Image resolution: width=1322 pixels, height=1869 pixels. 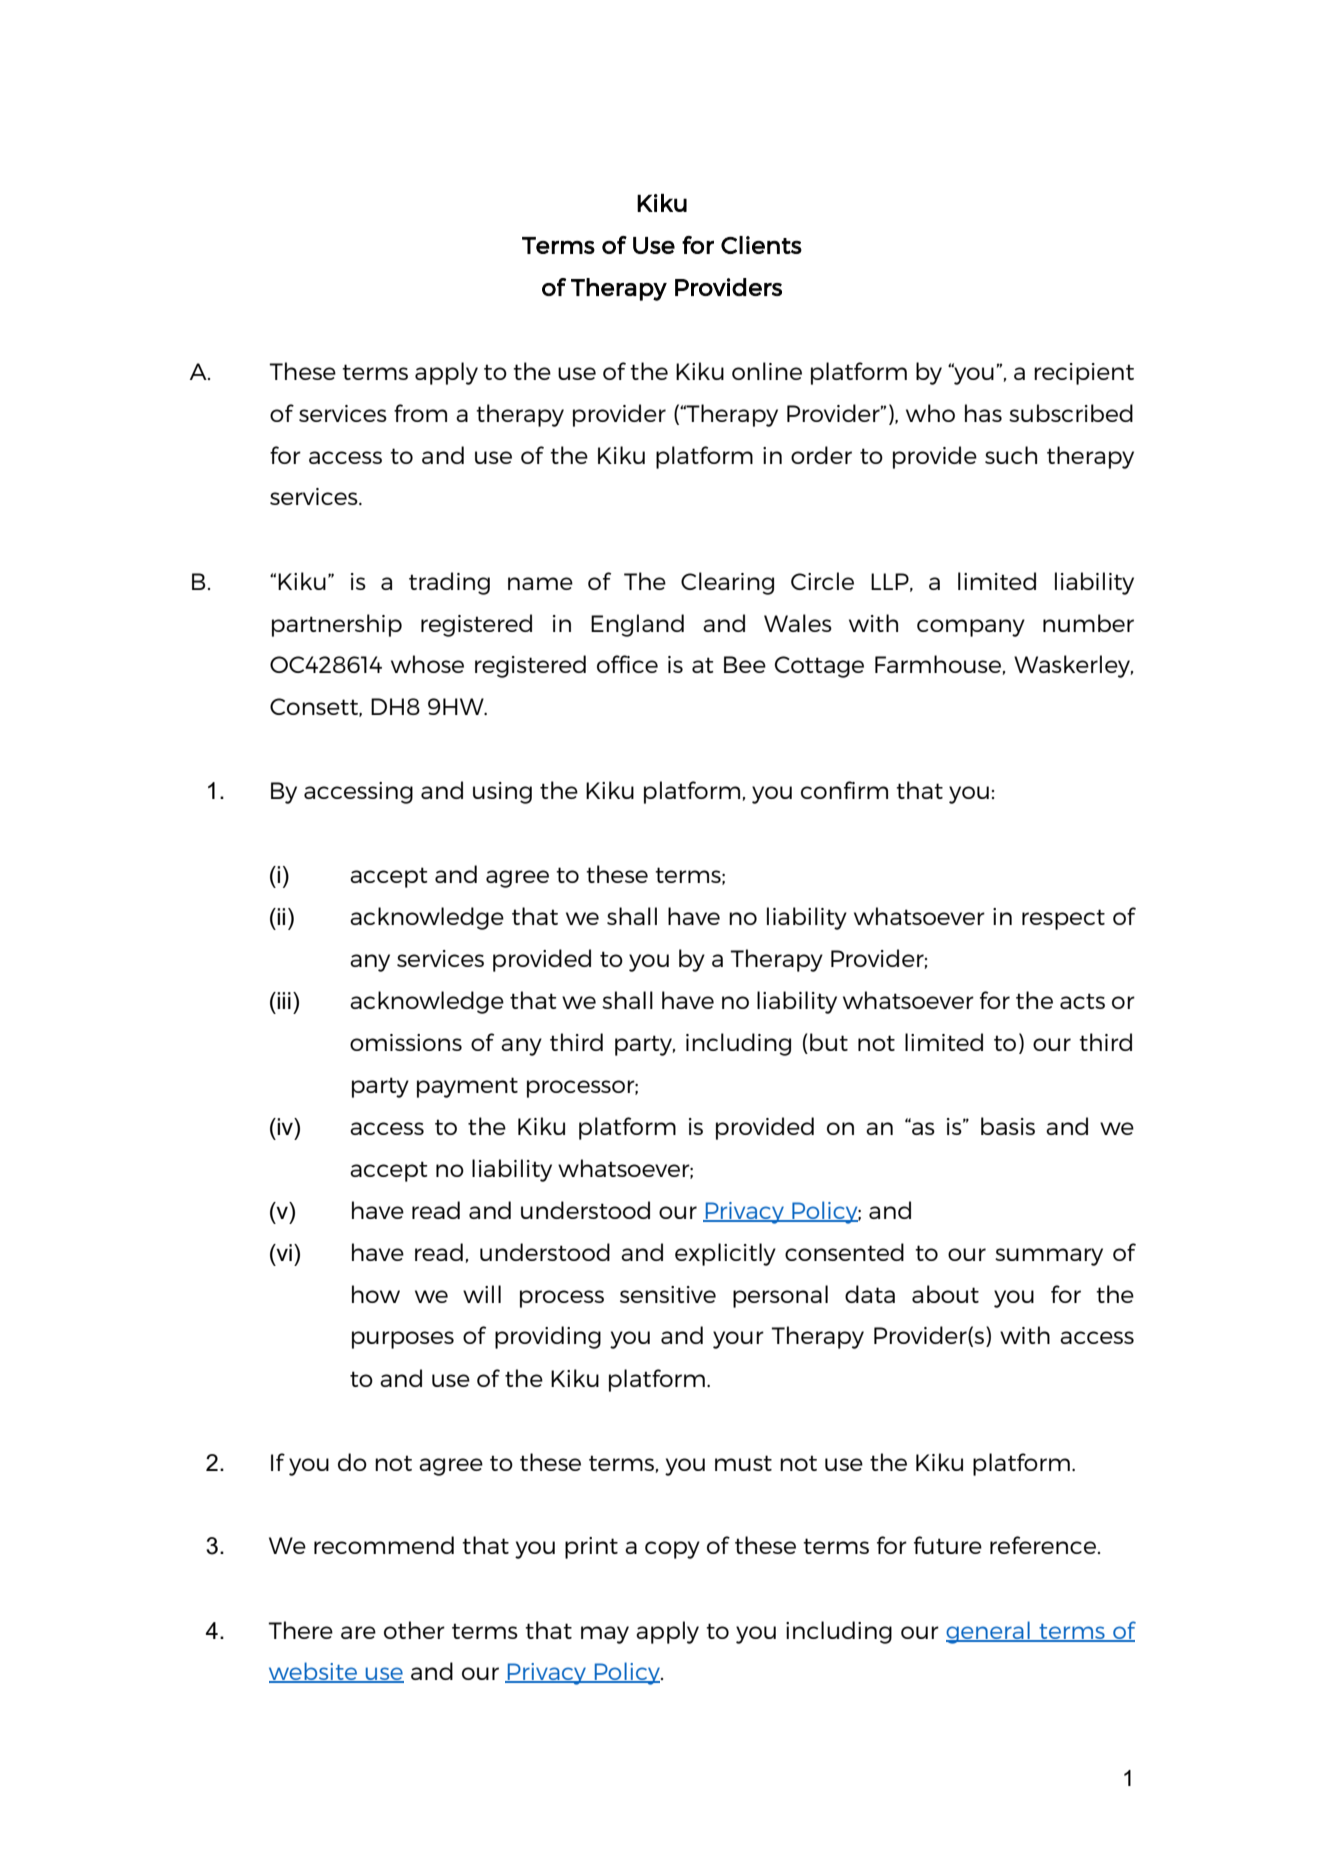 What do you see at coordinates (358, 1632) in the screenshot?
I see `are` at bounding box center [358, 1632].
